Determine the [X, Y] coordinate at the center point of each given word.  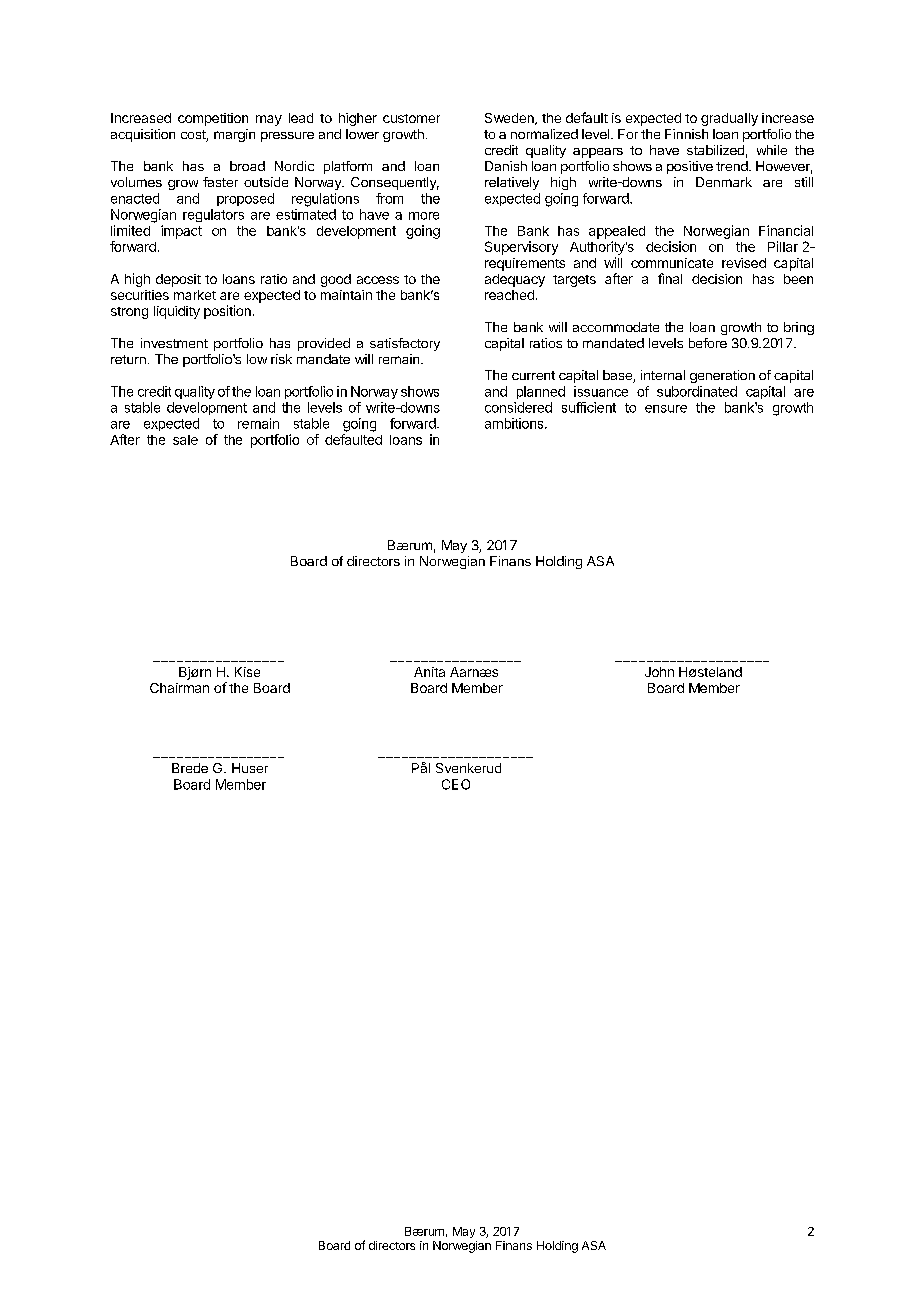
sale [185, 440]
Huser [250, 768]
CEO [456, 784]
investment [174, 343]
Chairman [179, 688]
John [659, 672]
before [708, 343]
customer [411, 118]
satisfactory [405, 344]
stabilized [715, 150]
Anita [429, 672]
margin [234, 135]
